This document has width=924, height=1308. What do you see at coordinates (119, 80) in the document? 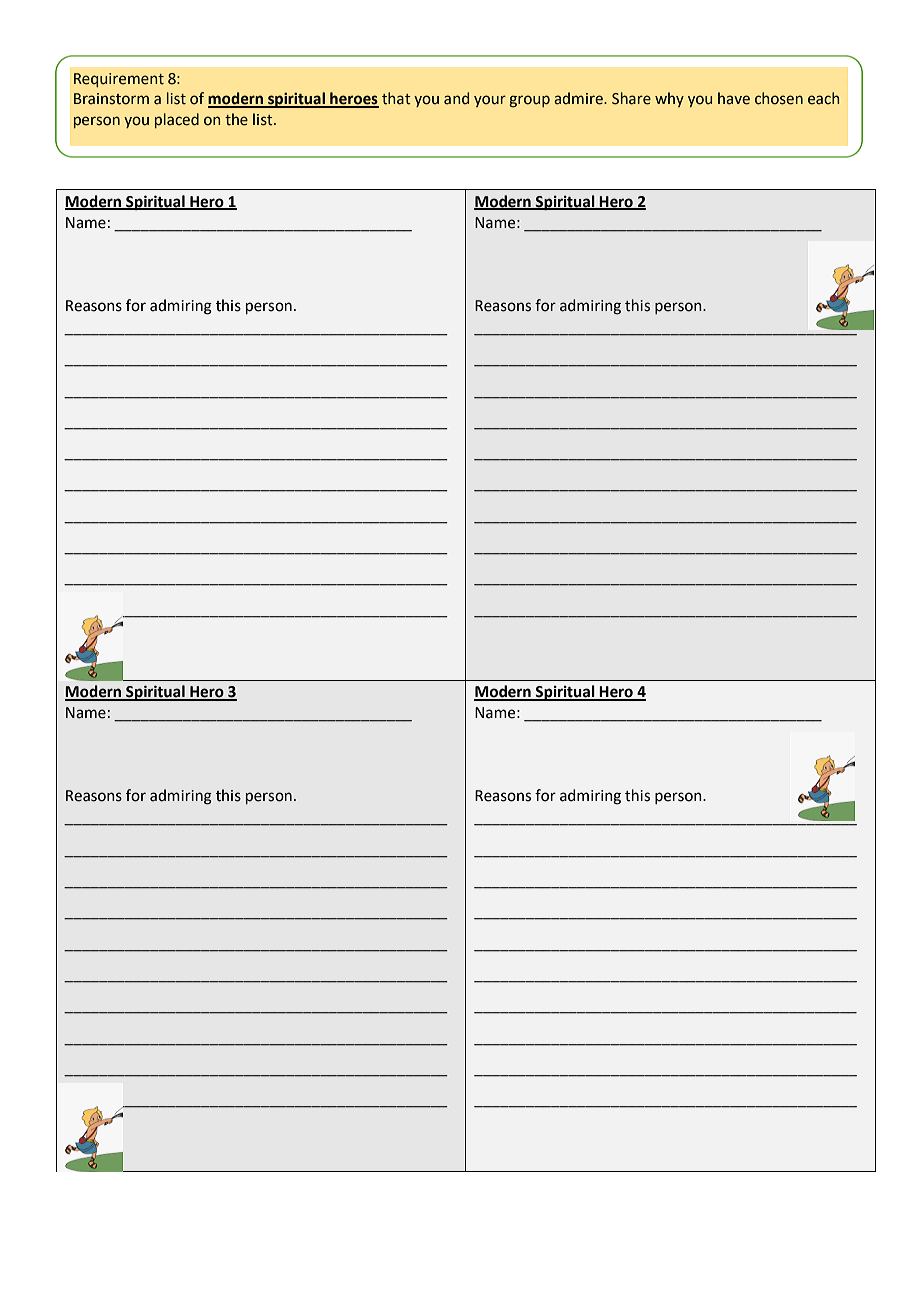
I see `Requirement` at bounding box center [119, 80].
